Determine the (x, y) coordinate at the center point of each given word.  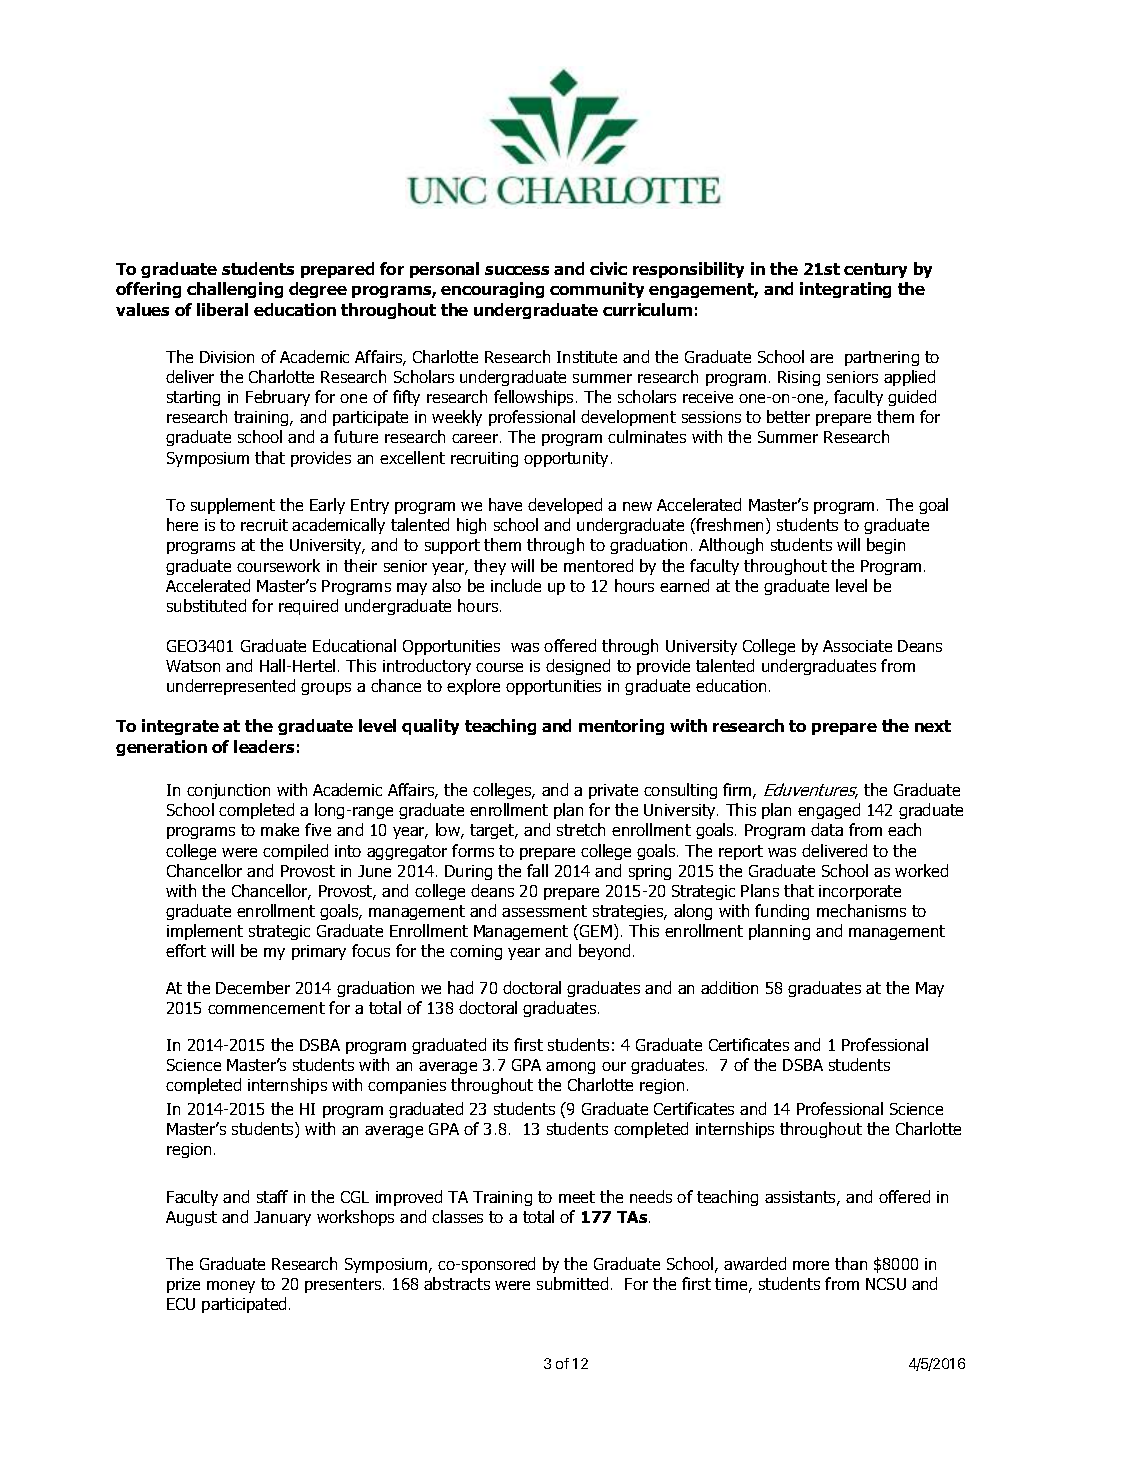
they (490, 567)
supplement (233, 506)
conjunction (228, 791)
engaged (829, 811)
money (231, 1287)
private (613, 791)
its (500, 1045)
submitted (572, 1283)
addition (729, 987)
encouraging (492, 290)
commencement (266, 1008)
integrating (845, 290)
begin (886, 546)
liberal (222, 309)
